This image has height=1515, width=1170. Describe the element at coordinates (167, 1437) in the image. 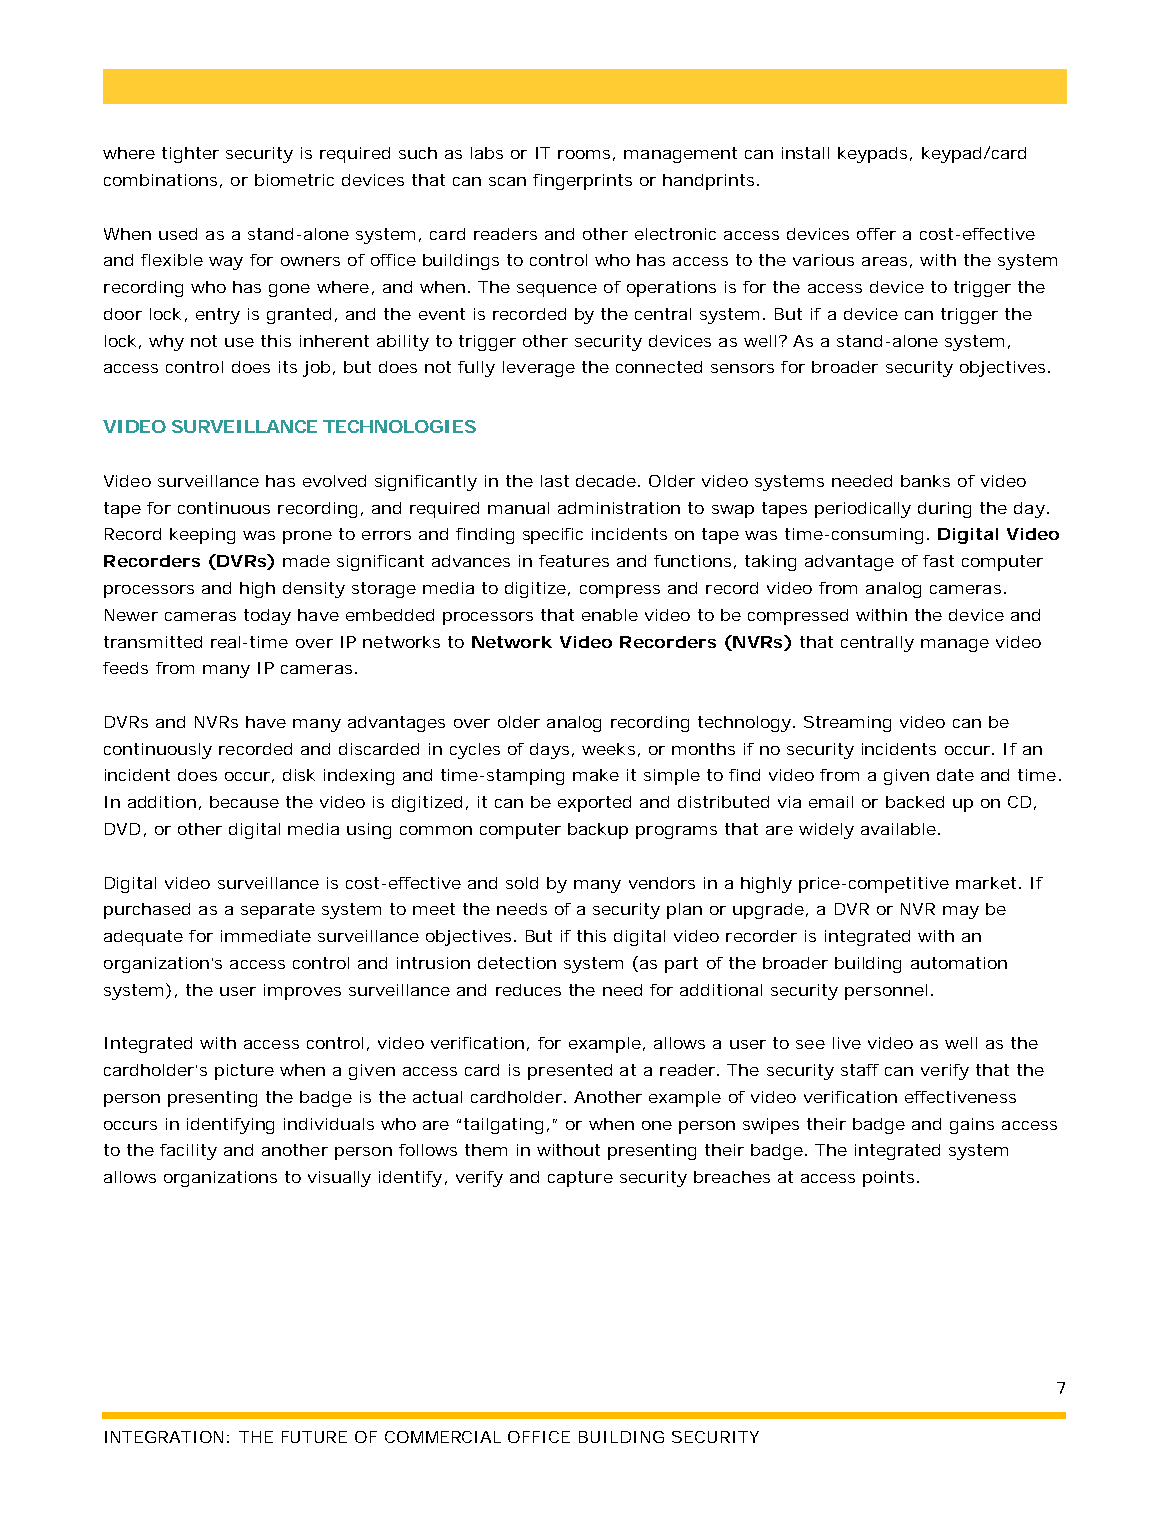

I see `INTEGRATION` at that location.
